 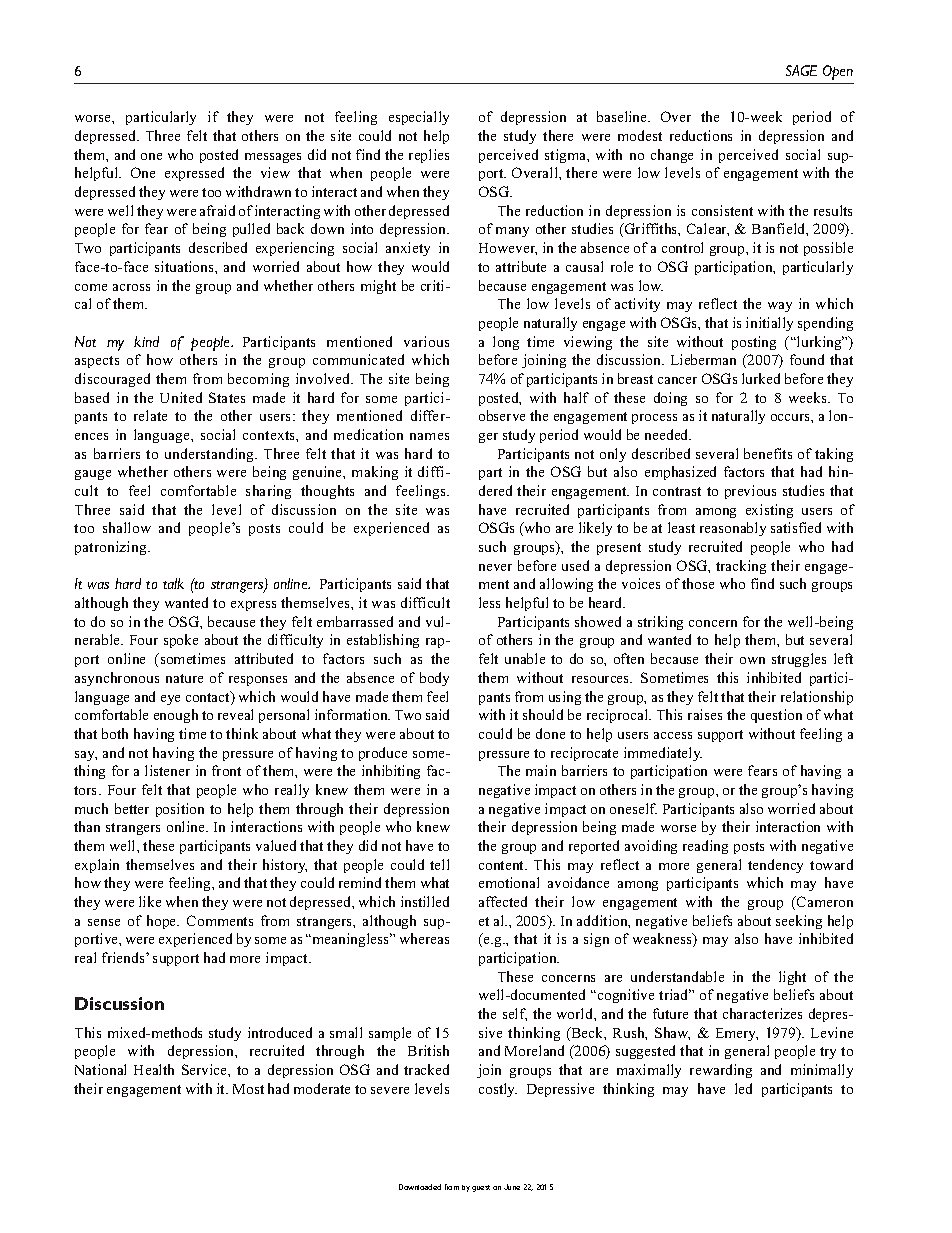 What do you see at coordinates (481, 1188) in the screenshot?
I see `guest` at bounding box center [481, 1188].
